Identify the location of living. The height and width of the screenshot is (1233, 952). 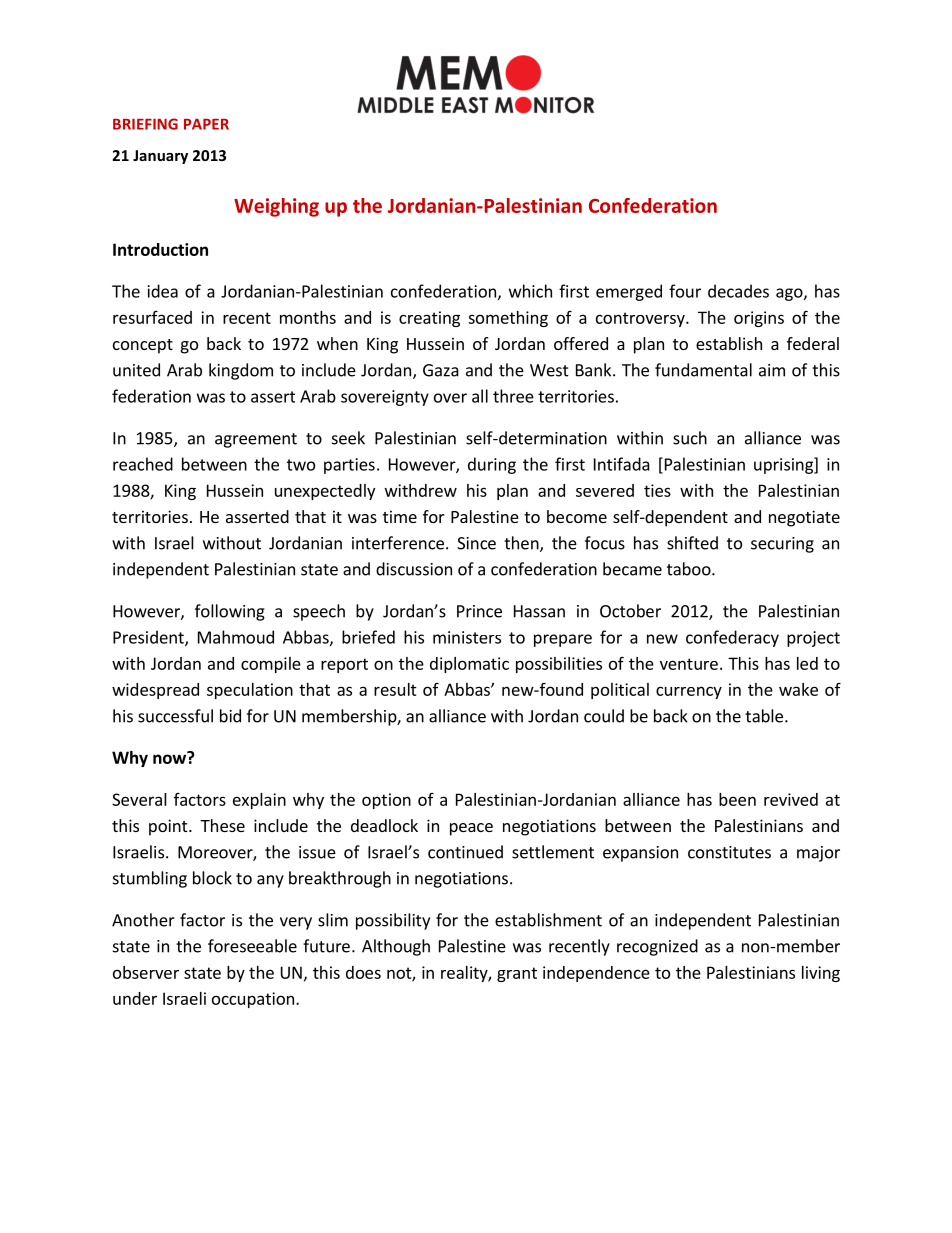
(821, 974).
